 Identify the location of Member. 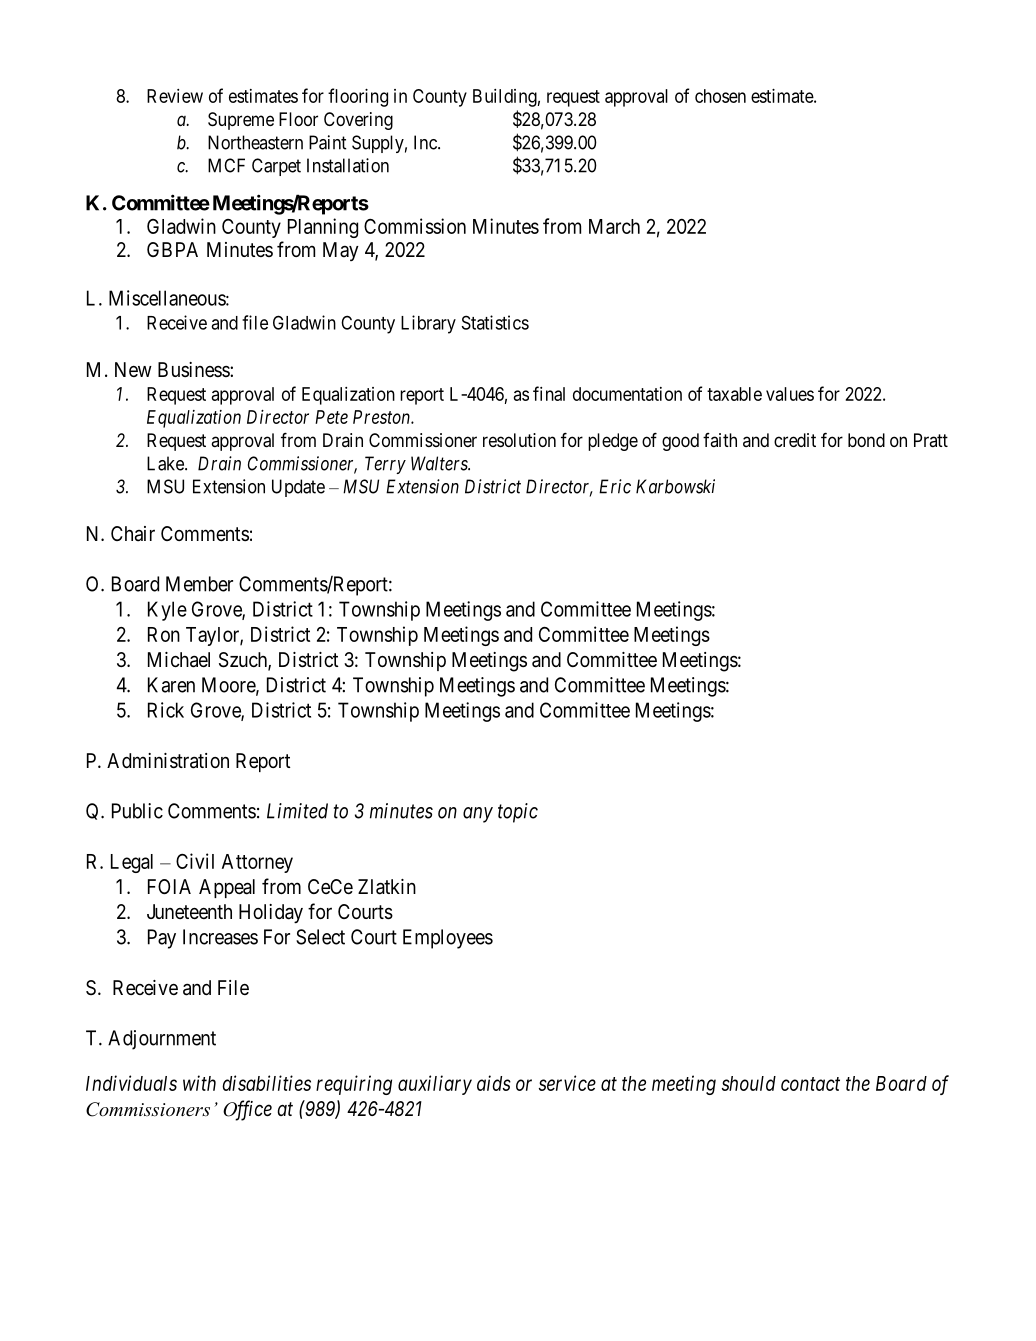
(199, 584).
